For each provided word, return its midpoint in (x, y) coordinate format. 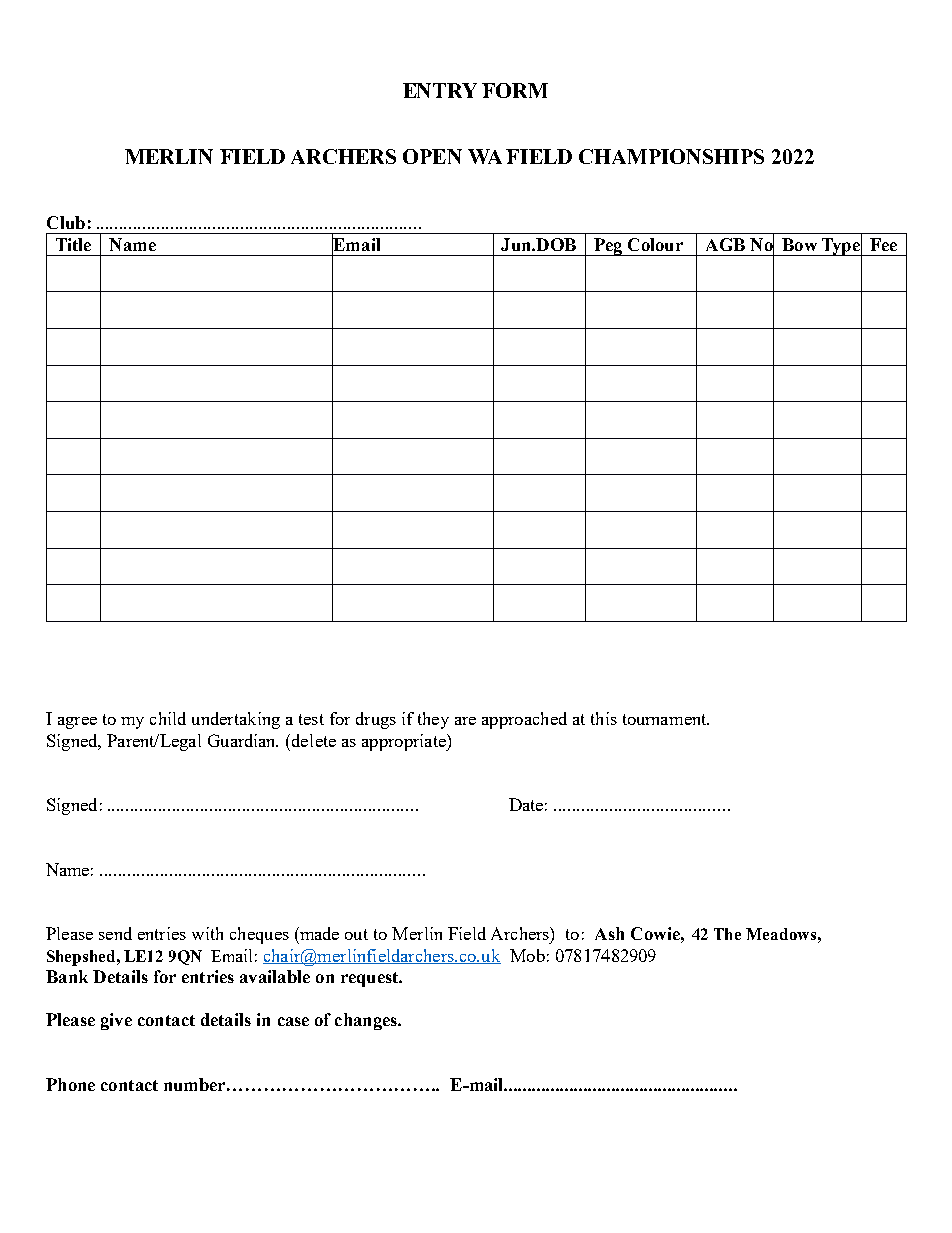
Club (66, 222)
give (116, 1021)
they (433, 720)
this (604, 718)
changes (367, 1021)
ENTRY (440, 90)
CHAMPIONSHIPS (671, 156)
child (168, 718)
